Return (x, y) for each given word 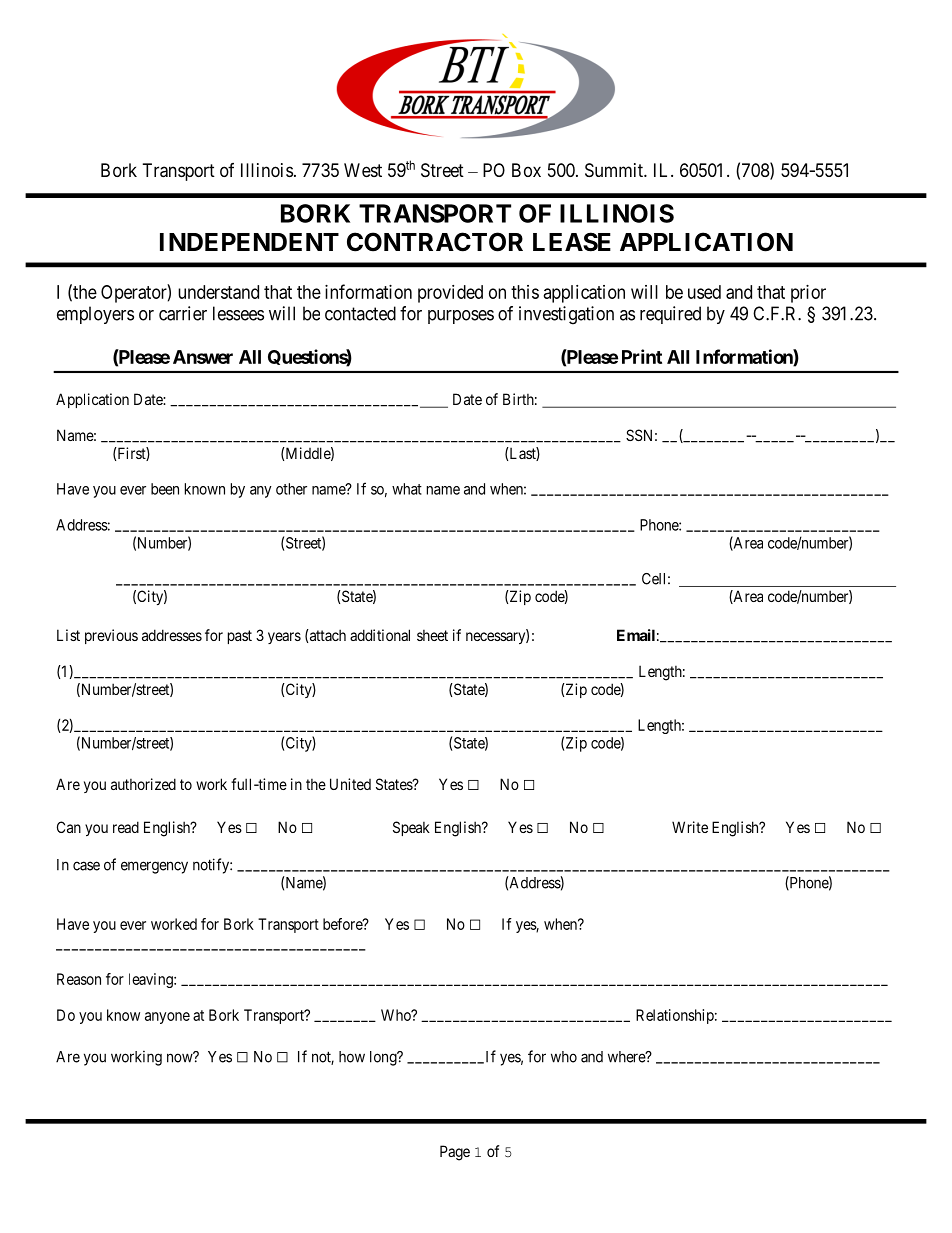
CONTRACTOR (435, 242)
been (165, 489)
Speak (411, 828)
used (704, 292)
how (352, 1057)
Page (455, 1153)
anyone (167, 1018)
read (126, 827)
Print (642, 356)
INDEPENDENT (249, 242)
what (407, 489)
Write (690, 827)
